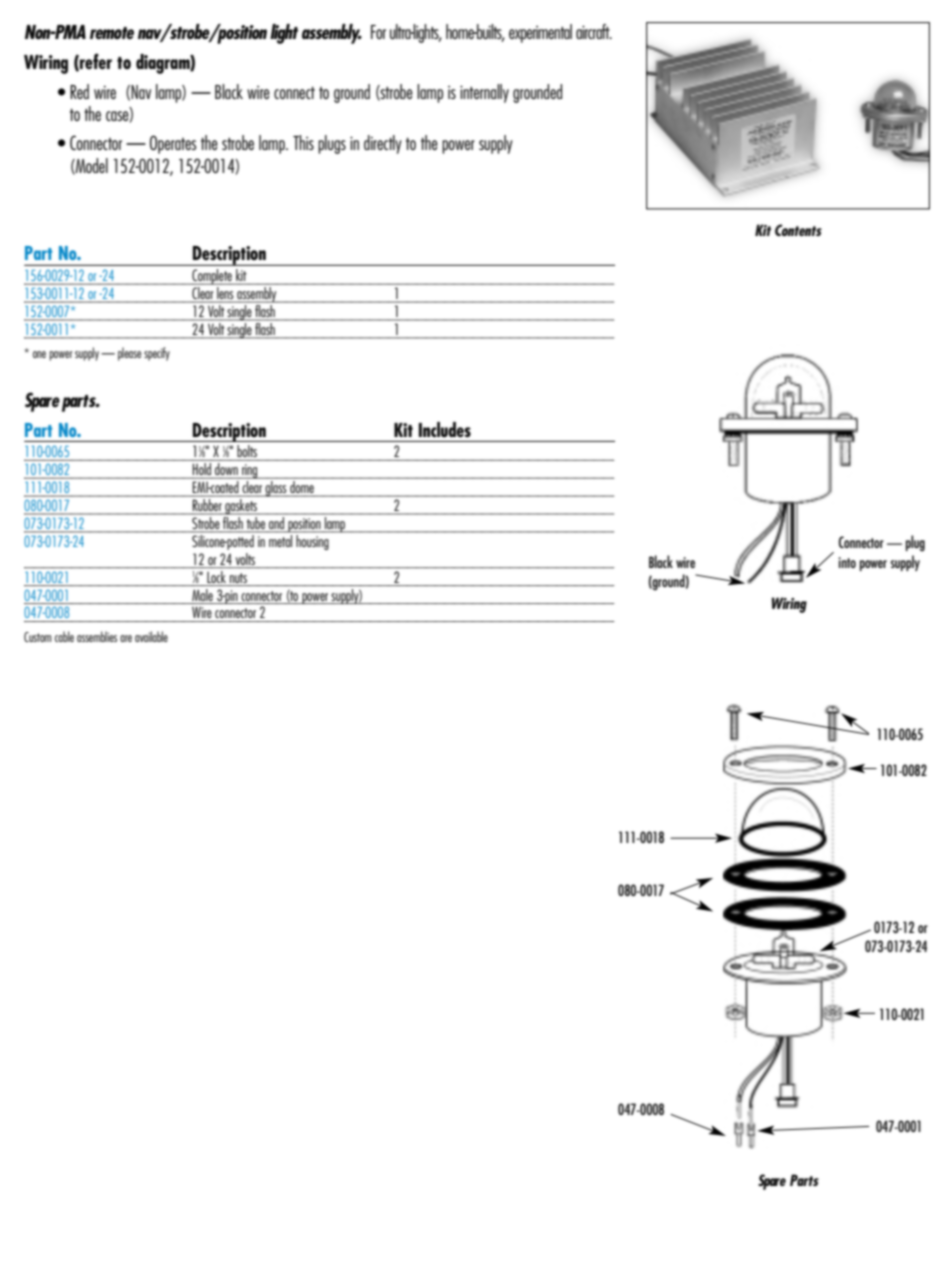  Describe the element at coordinates (383, 144) in the screenshot. I see `directly` at that location.
